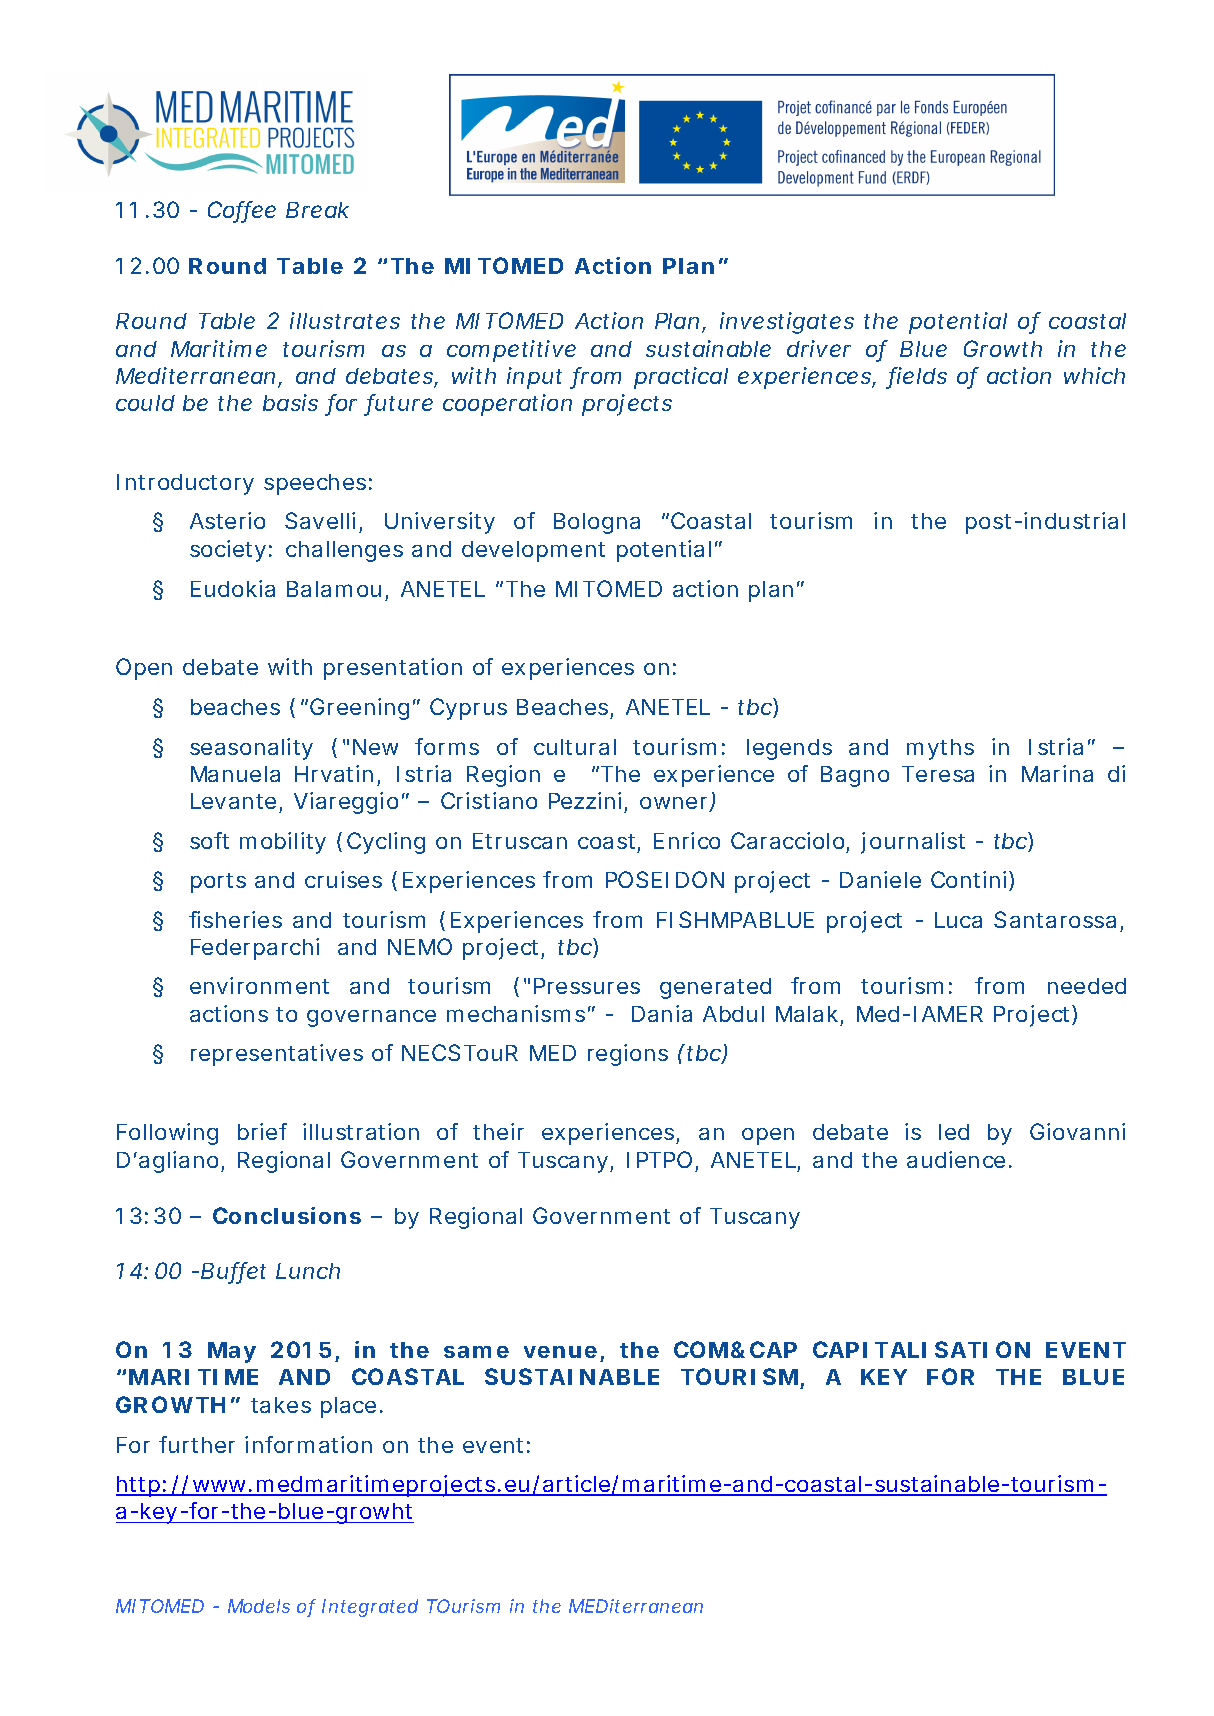 This image has height=1716, width=1214. Describe the element at coordinates (958, 920) in the image. I see `Luca` at that location.
